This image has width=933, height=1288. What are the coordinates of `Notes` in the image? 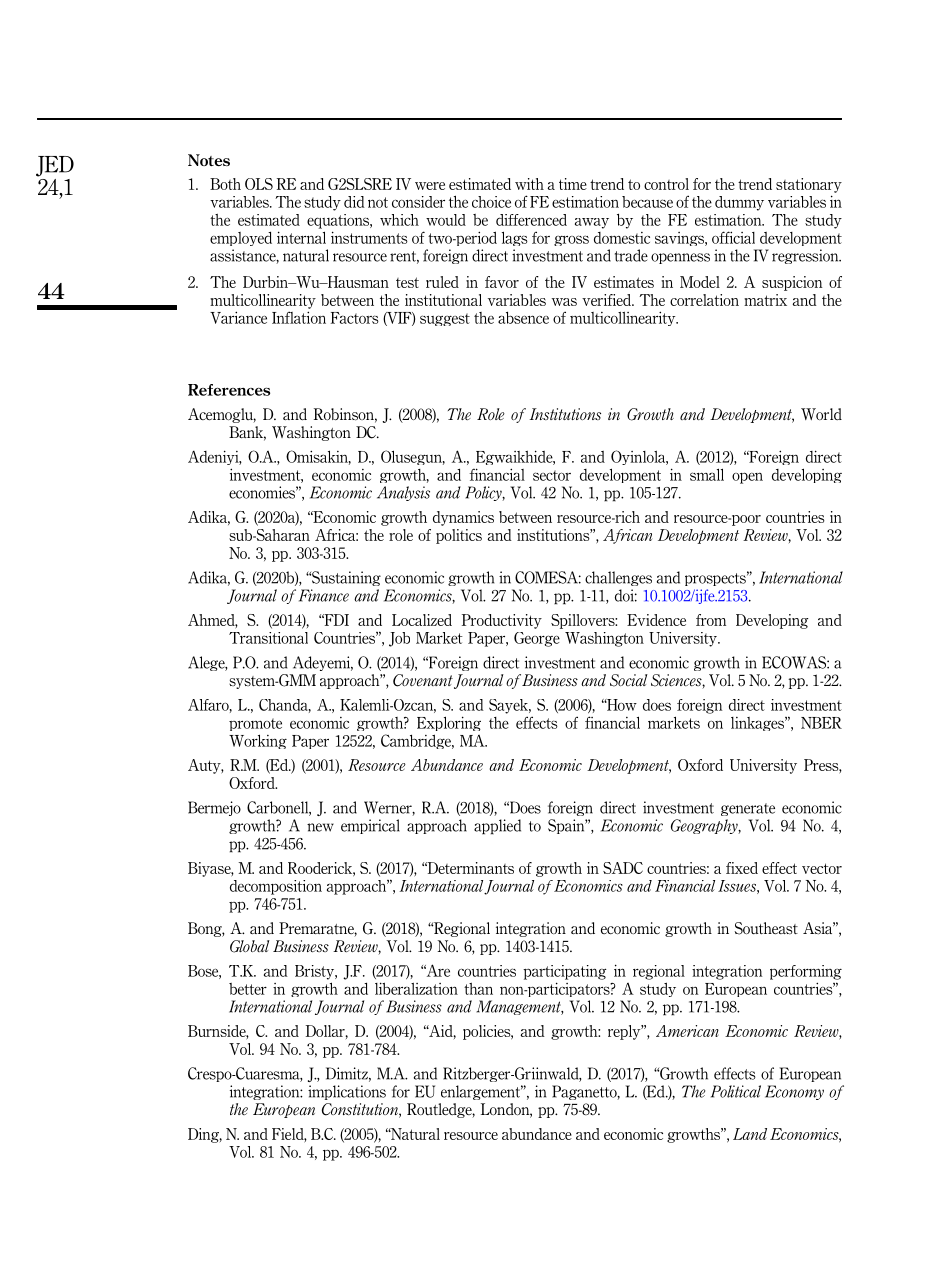 It's located at (209, 160).
